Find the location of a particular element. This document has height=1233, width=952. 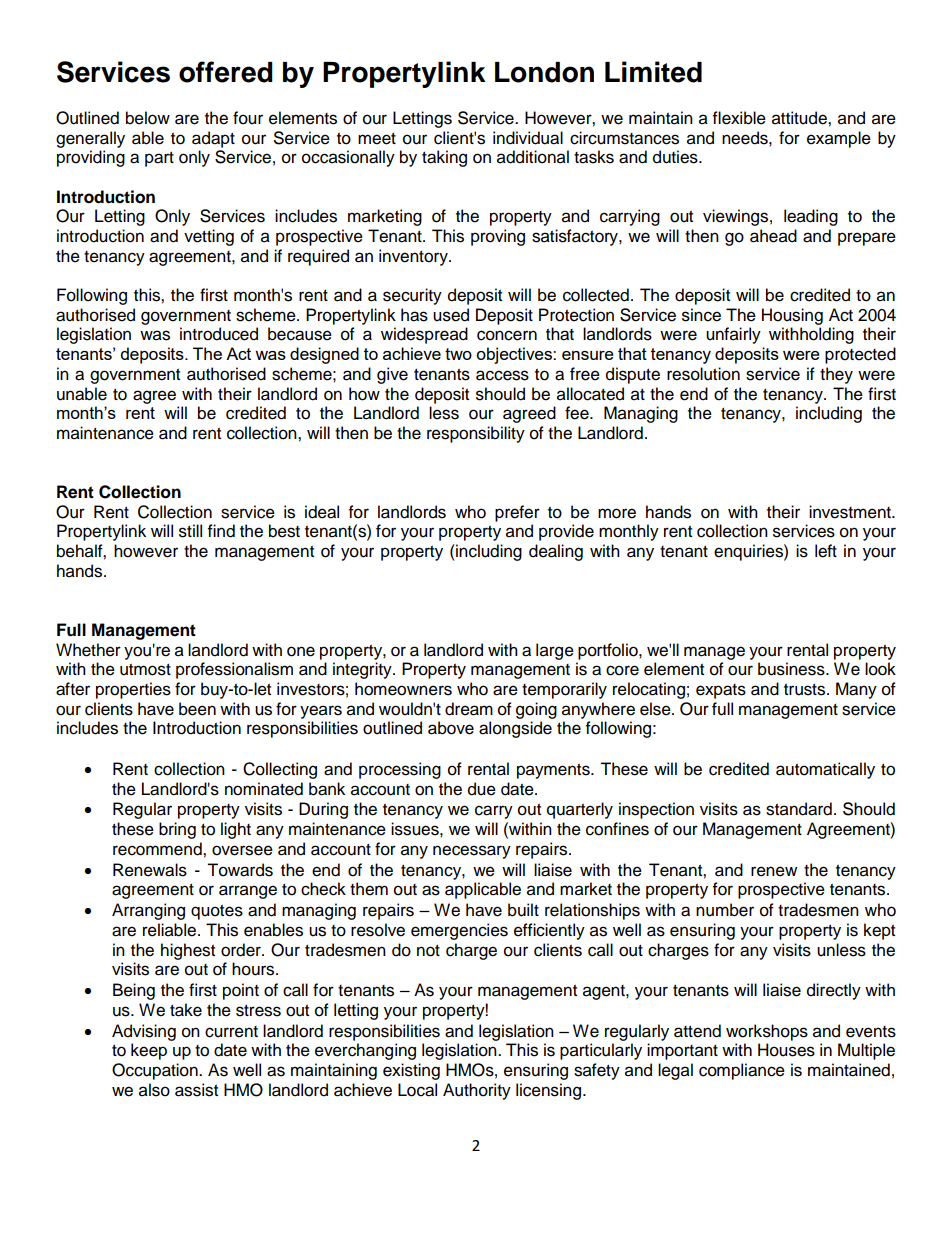

introduced is located at coordinates (219, 334).
